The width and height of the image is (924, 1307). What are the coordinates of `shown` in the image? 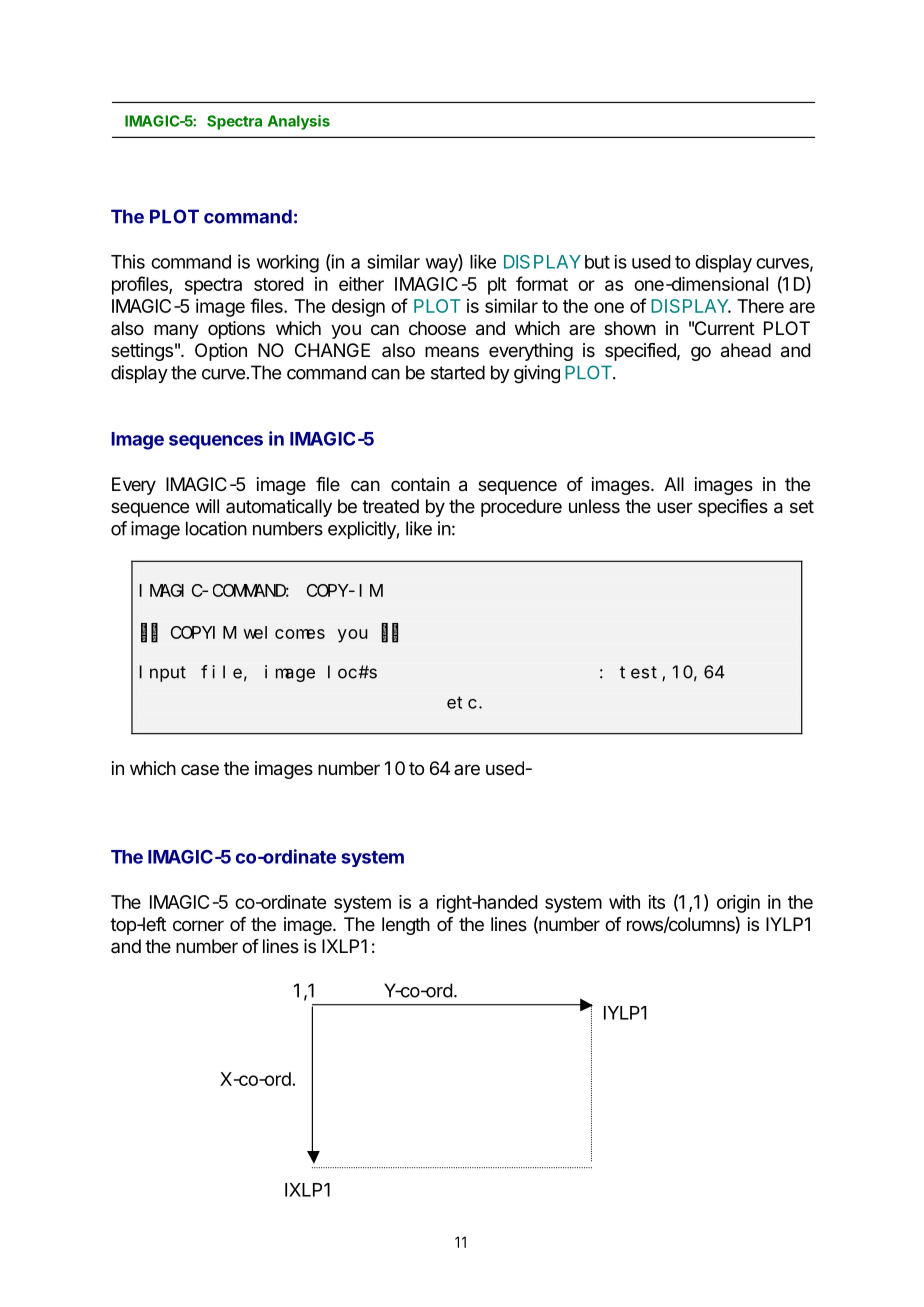 It's located at (630, 328).
